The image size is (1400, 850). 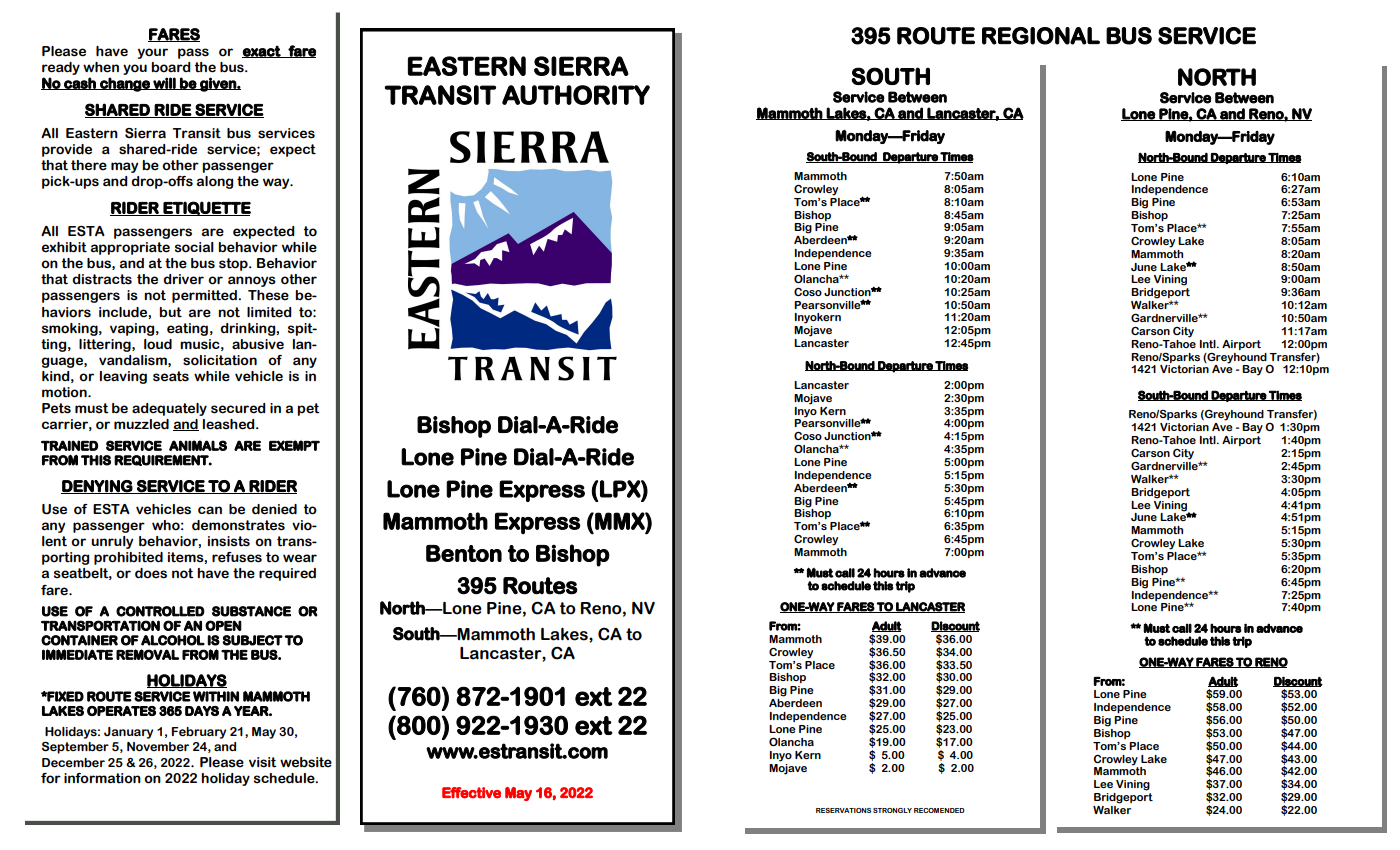 I want to click on but, so click(x=170, y=312).
